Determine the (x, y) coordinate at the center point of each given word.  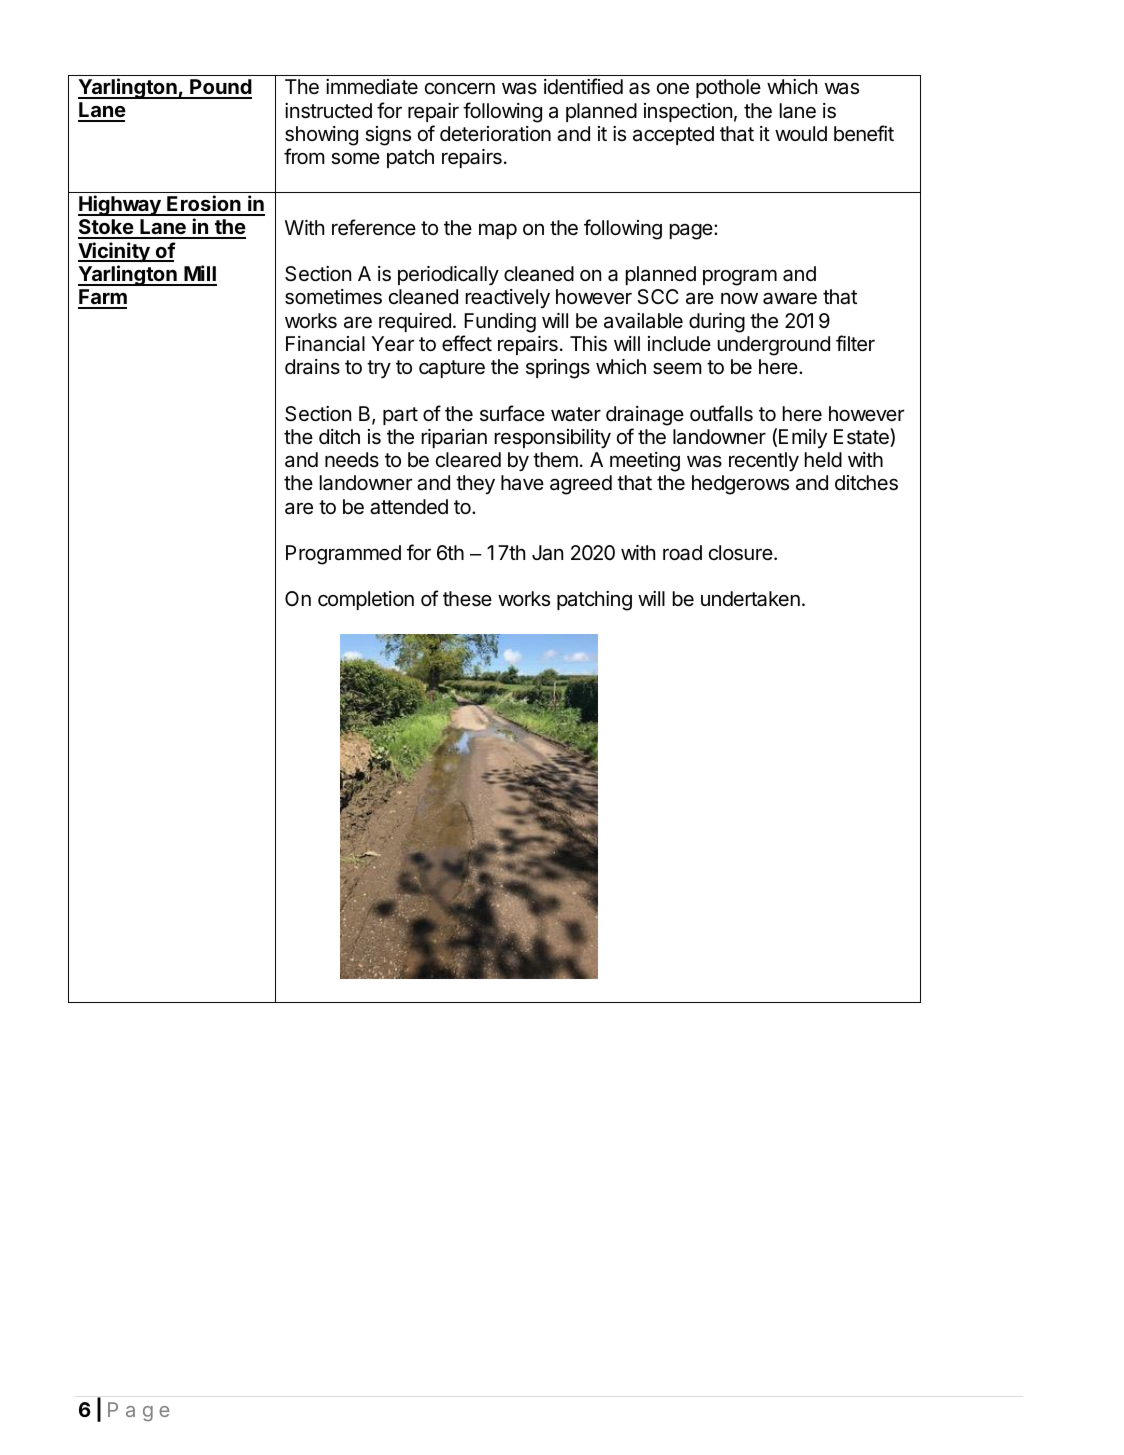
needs (352, 460)
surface (512, 413)
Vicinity (115, 252)
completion (366, 600)
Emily (803, 438)
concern (460, 89)
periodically (448, 275)
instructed (328, 111)
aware (790, 299)
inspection (688, 112)
